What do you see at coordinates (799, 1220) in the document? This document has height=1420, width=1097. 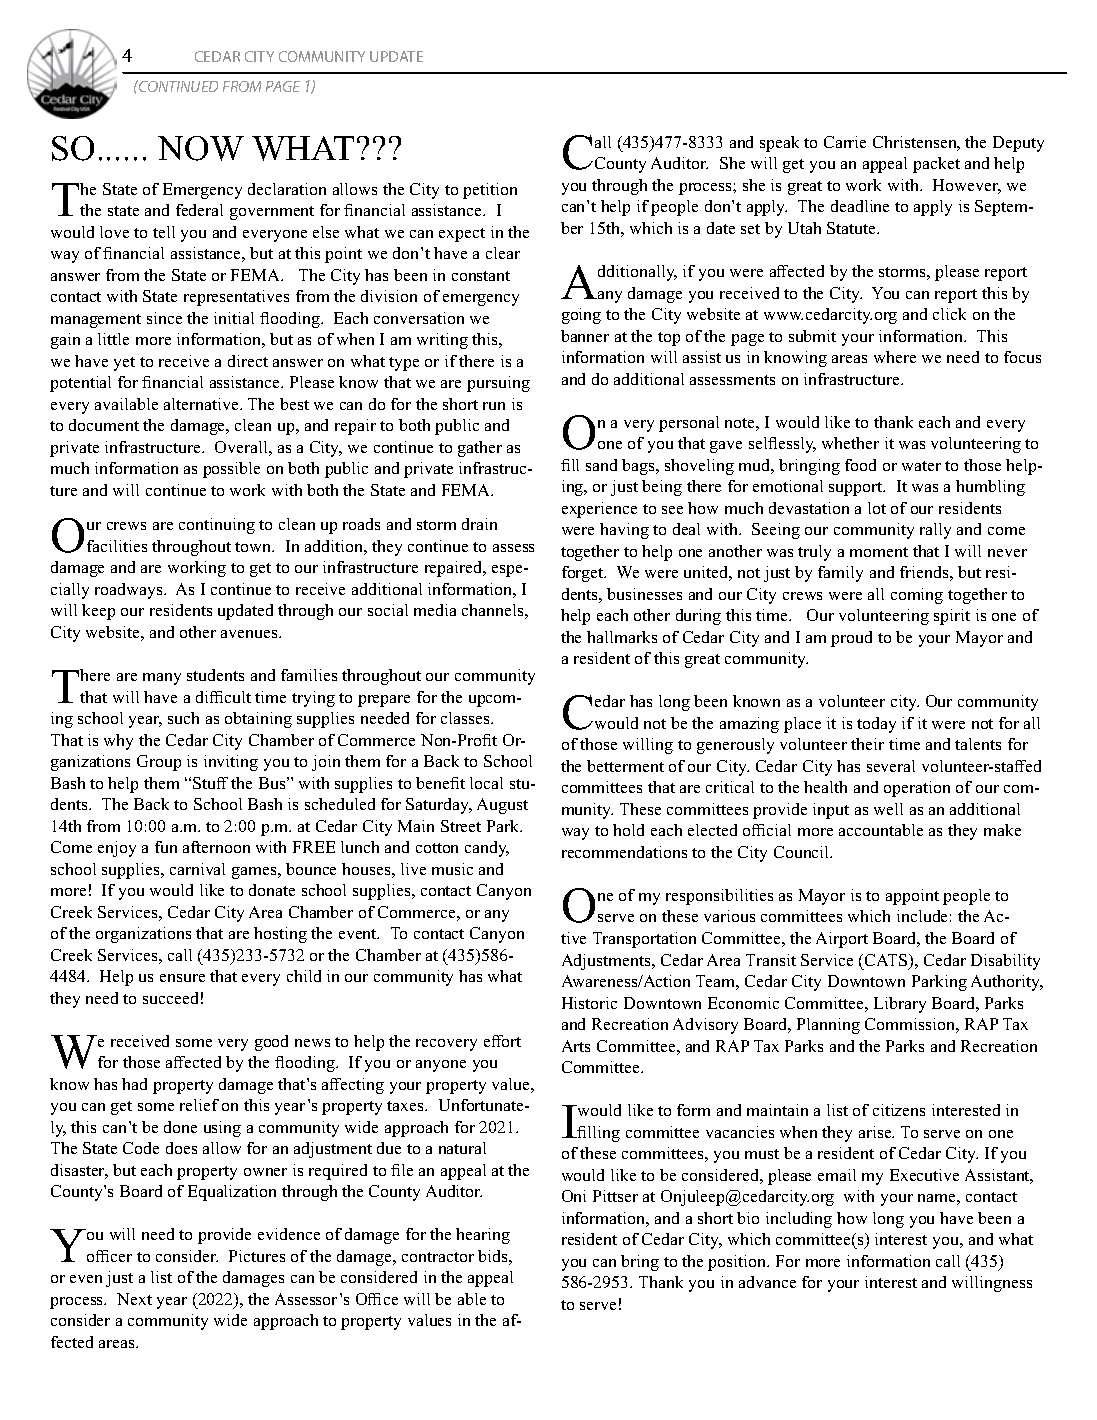 I see `including` at bounding box center [799, 1220].
